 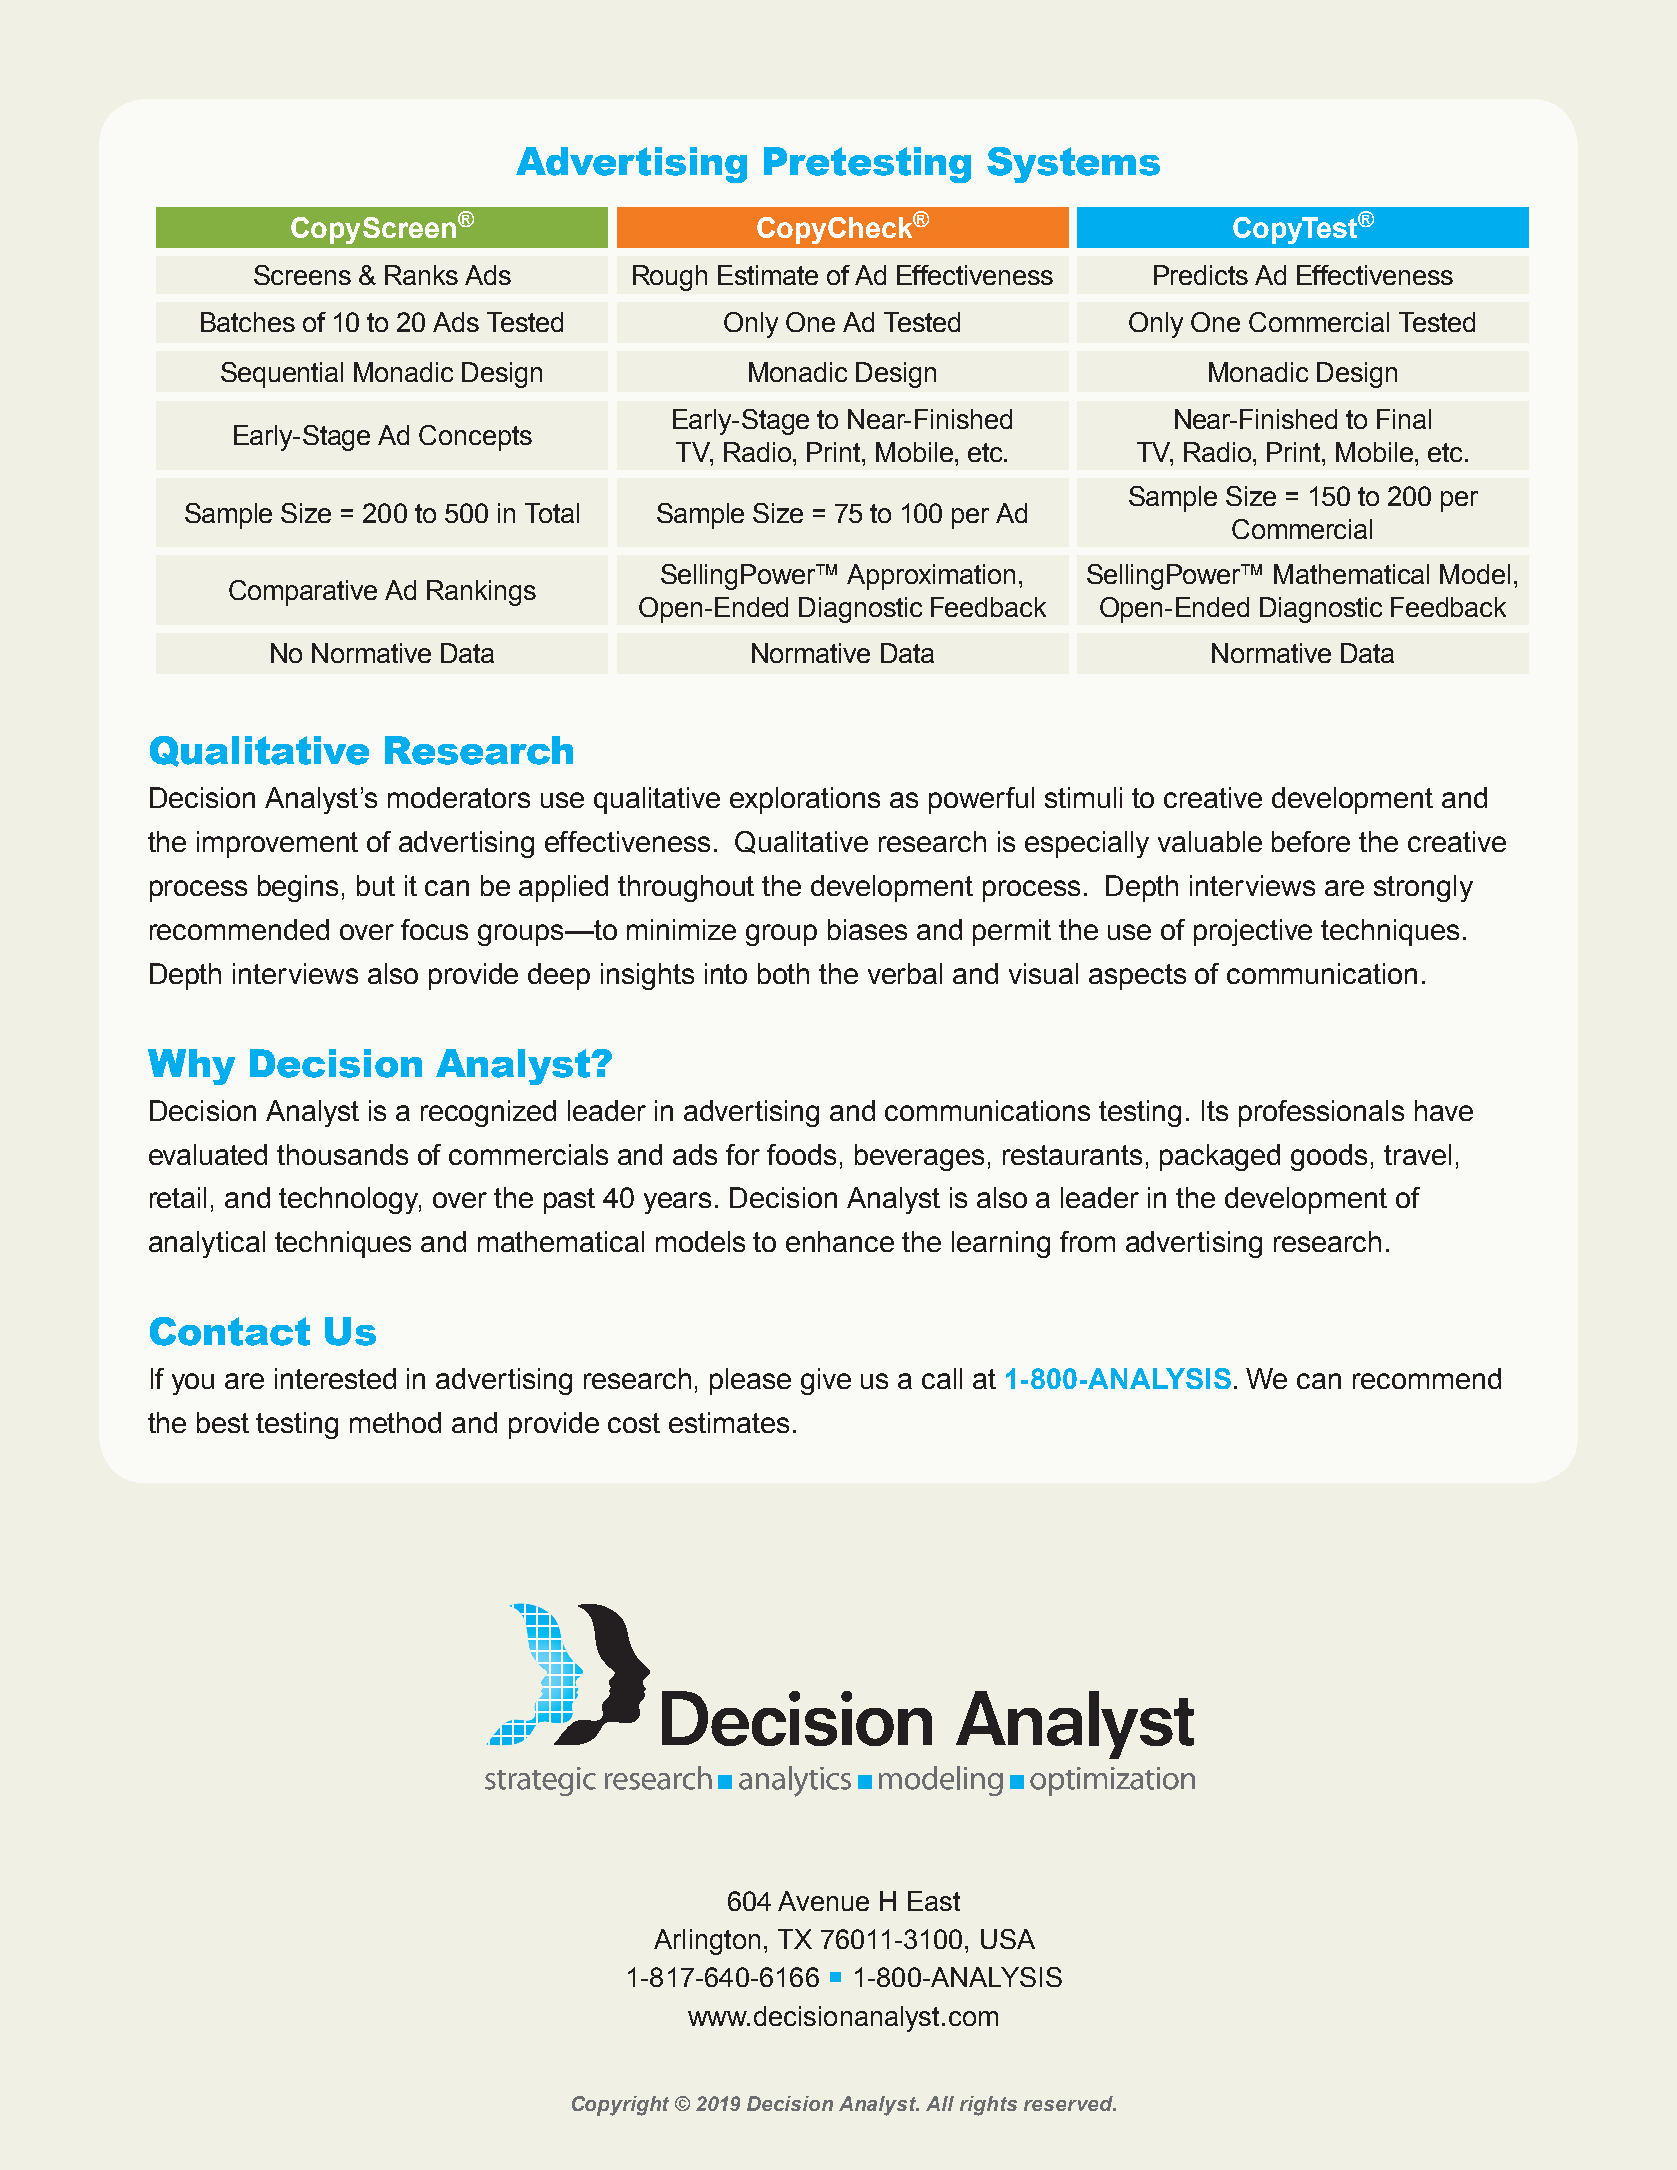 I want to click on Predicts, so click(x=1201, y=275).
